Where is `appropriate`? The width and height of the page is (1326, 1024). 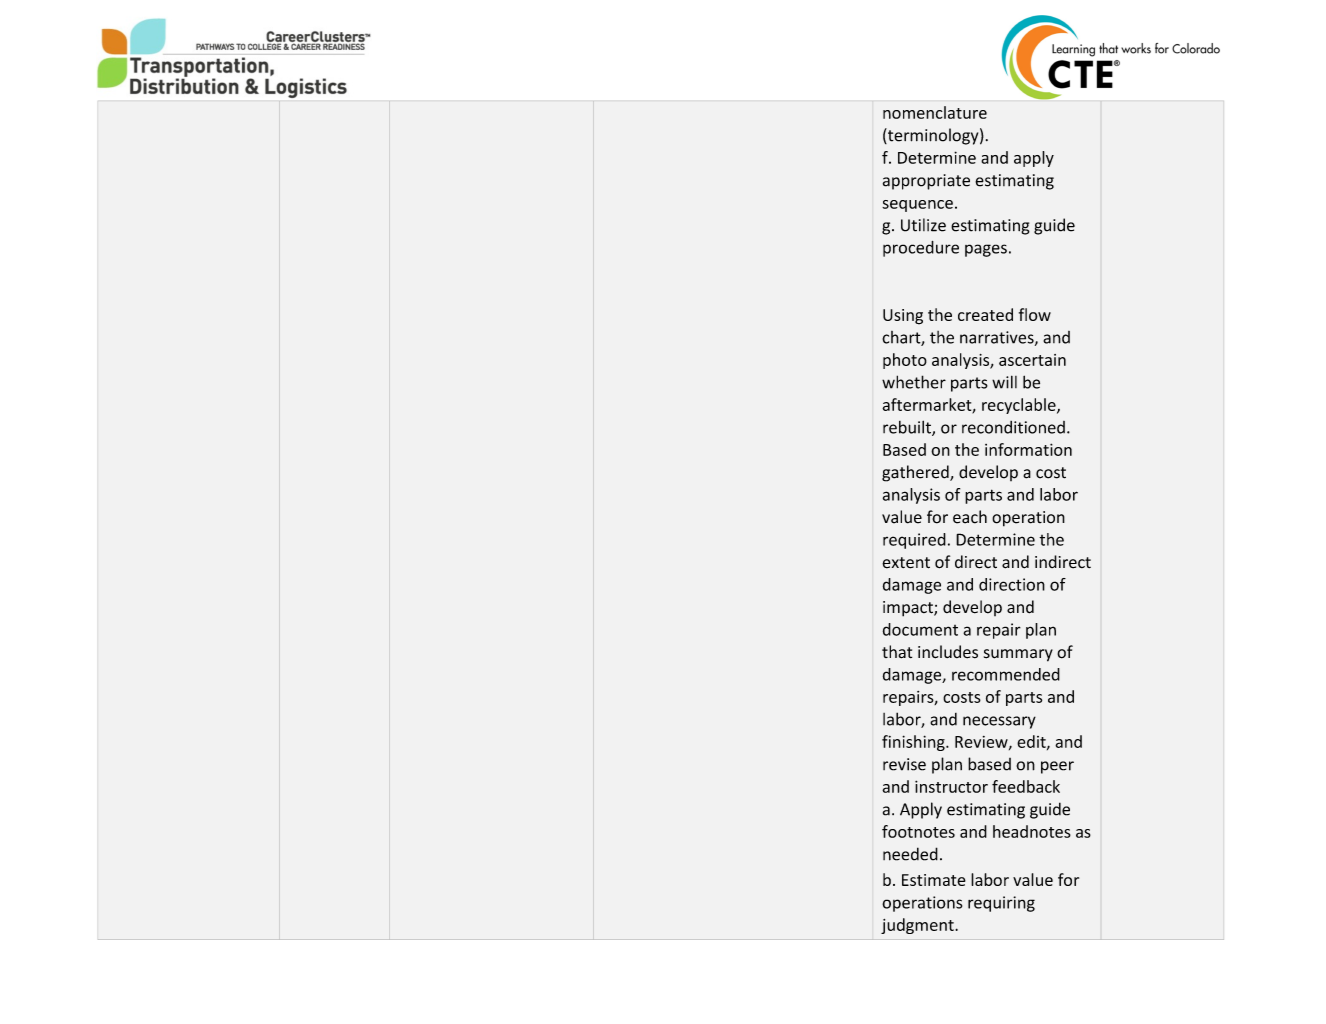
appropriate is located at coordinates (926, 182).
